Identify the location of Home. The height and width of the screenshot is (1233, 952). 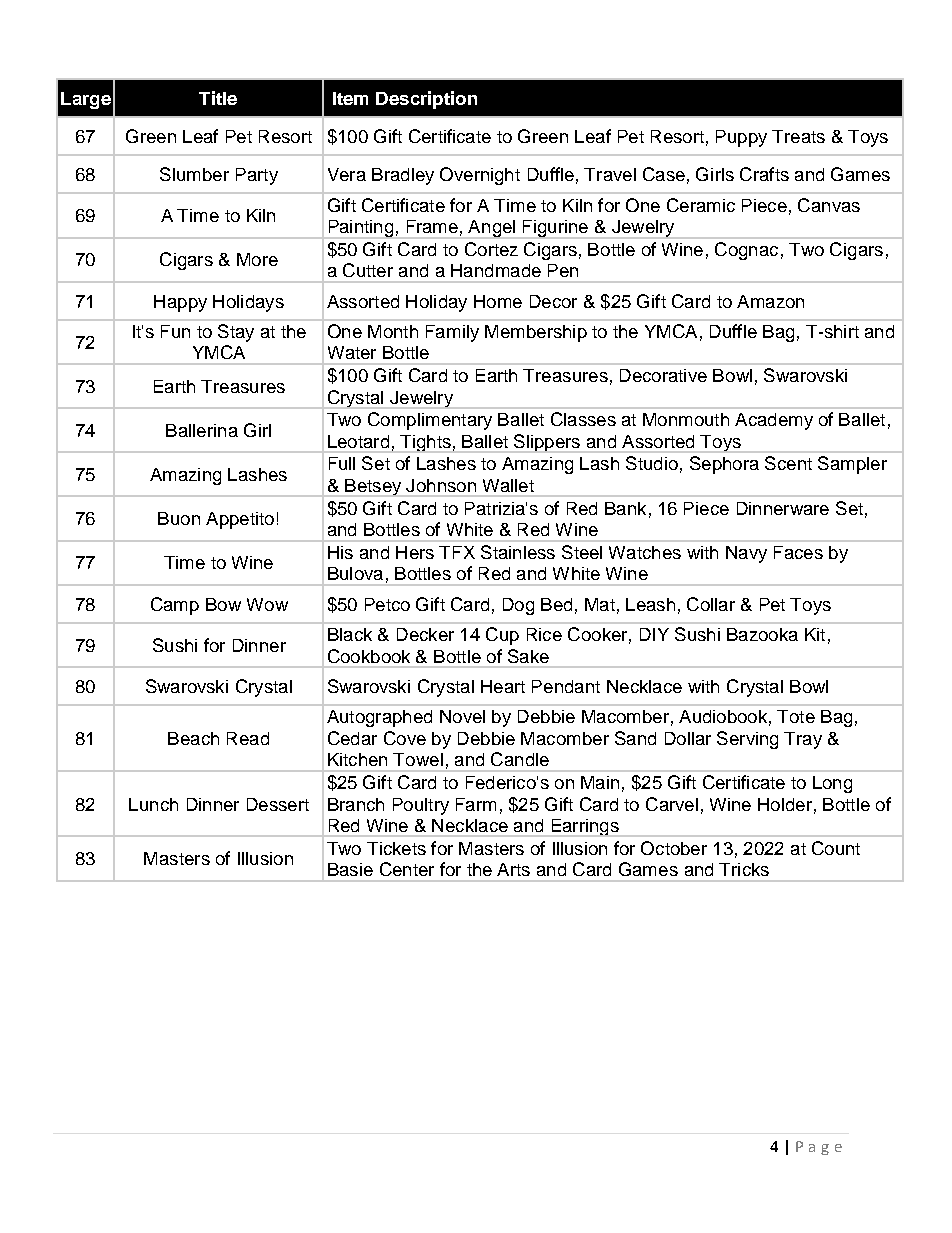
(498, 301).
